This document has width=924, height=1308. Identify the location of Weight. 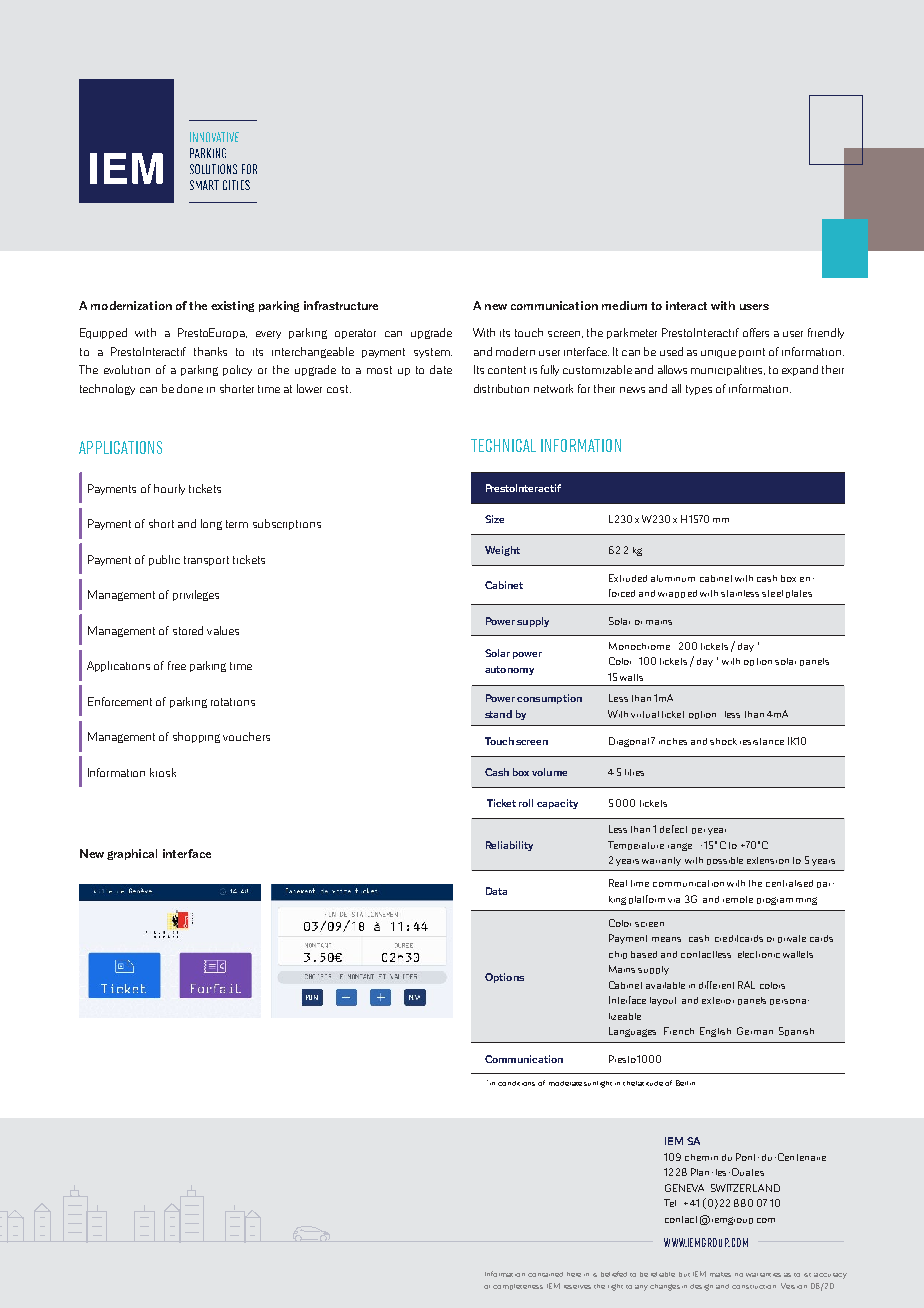
(502, 551).
